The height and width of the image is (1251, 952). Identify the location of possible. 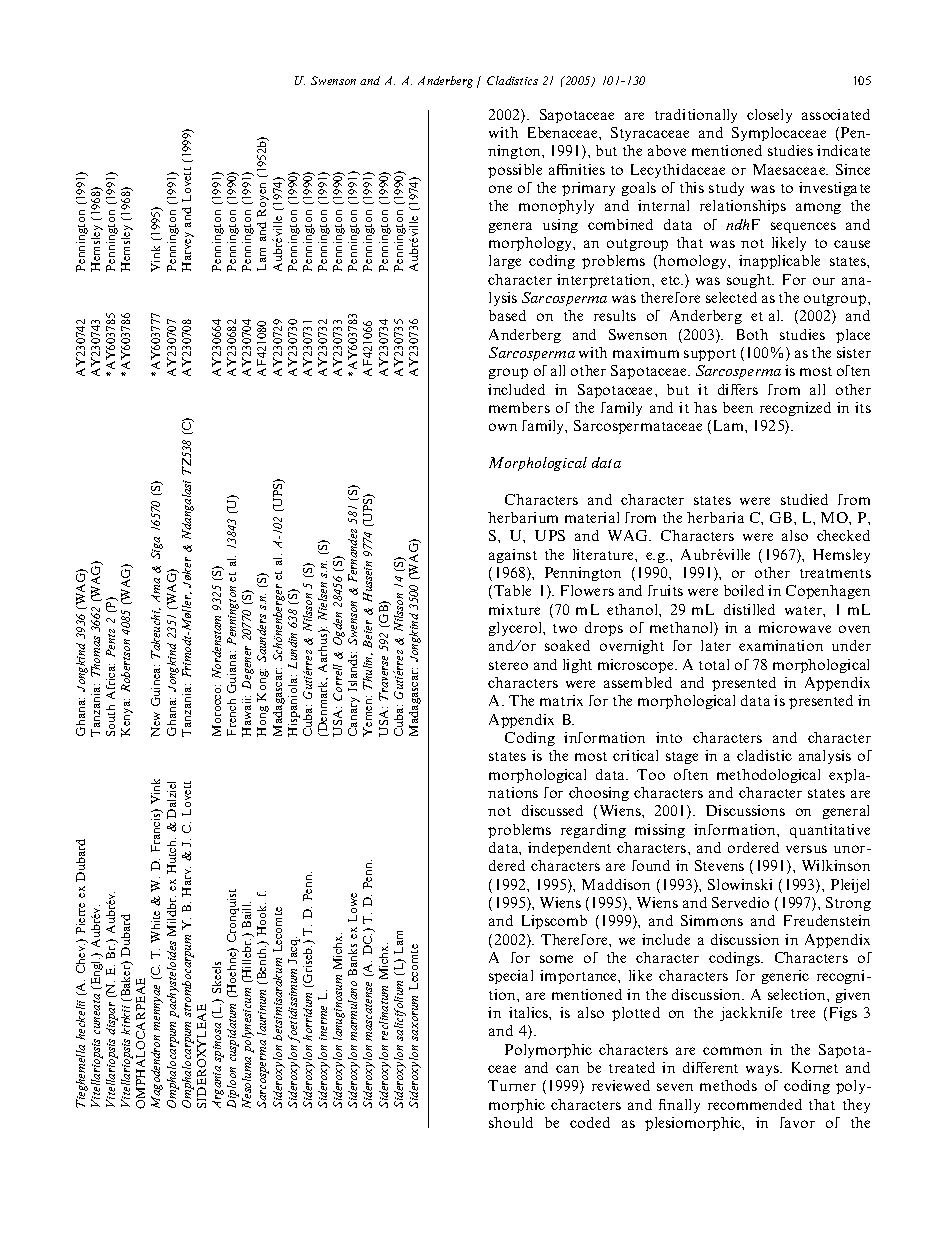
(515, 171).
